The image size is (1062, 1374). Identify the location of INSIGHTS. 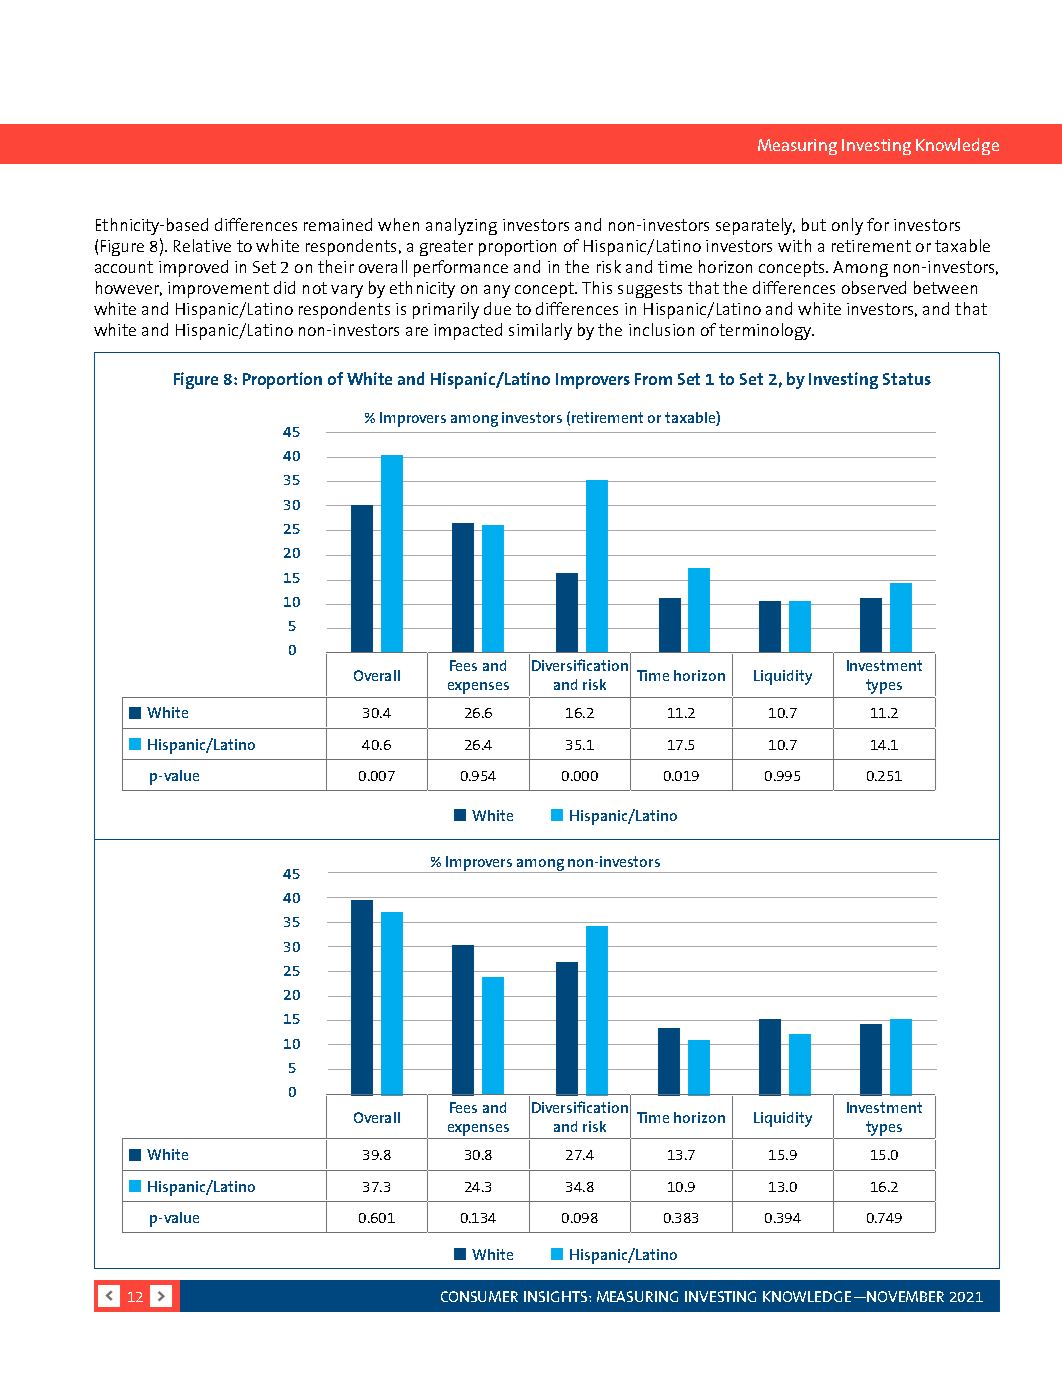
(555, 1296).
